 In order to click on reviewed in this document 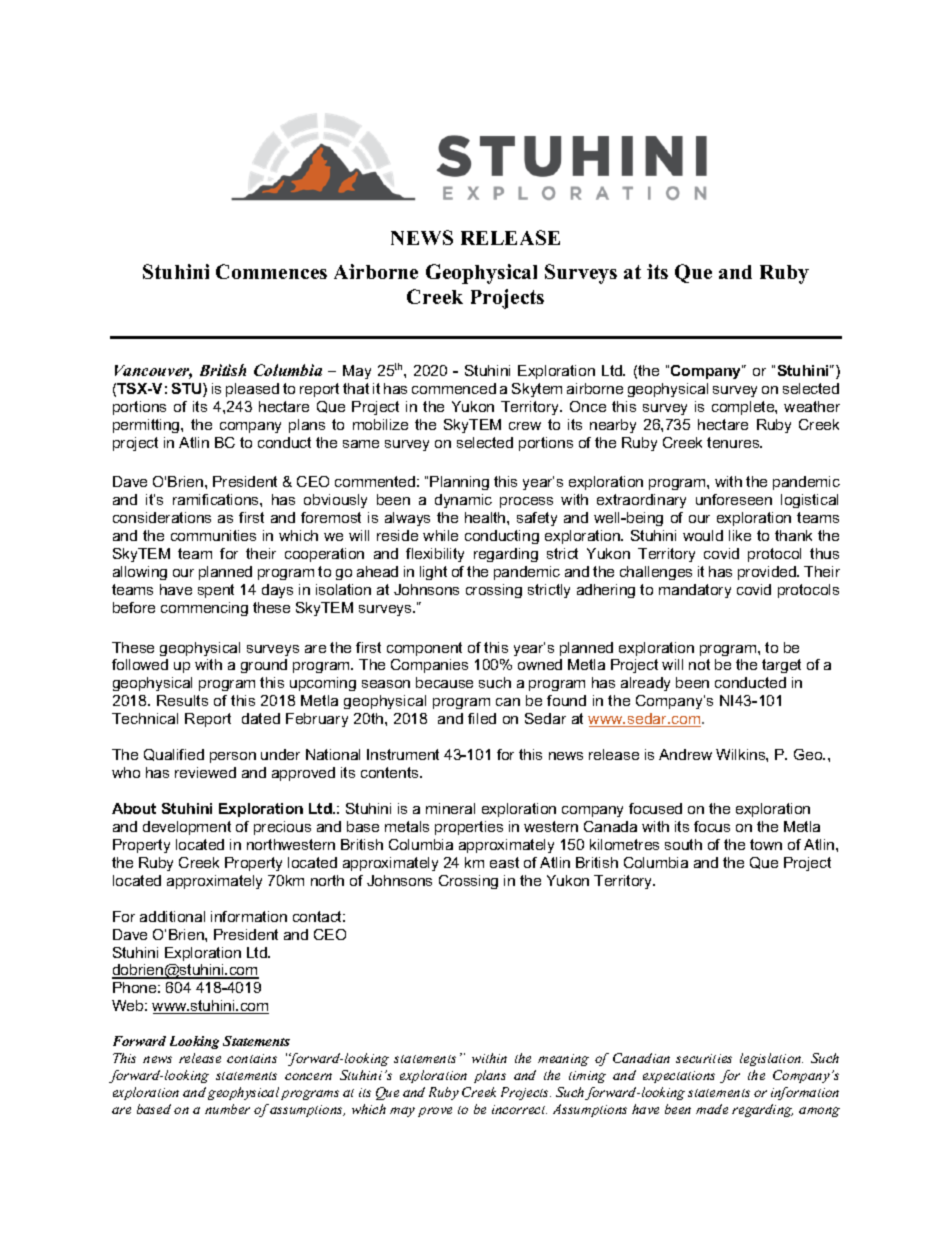, I will do `click(205, 772)`.
